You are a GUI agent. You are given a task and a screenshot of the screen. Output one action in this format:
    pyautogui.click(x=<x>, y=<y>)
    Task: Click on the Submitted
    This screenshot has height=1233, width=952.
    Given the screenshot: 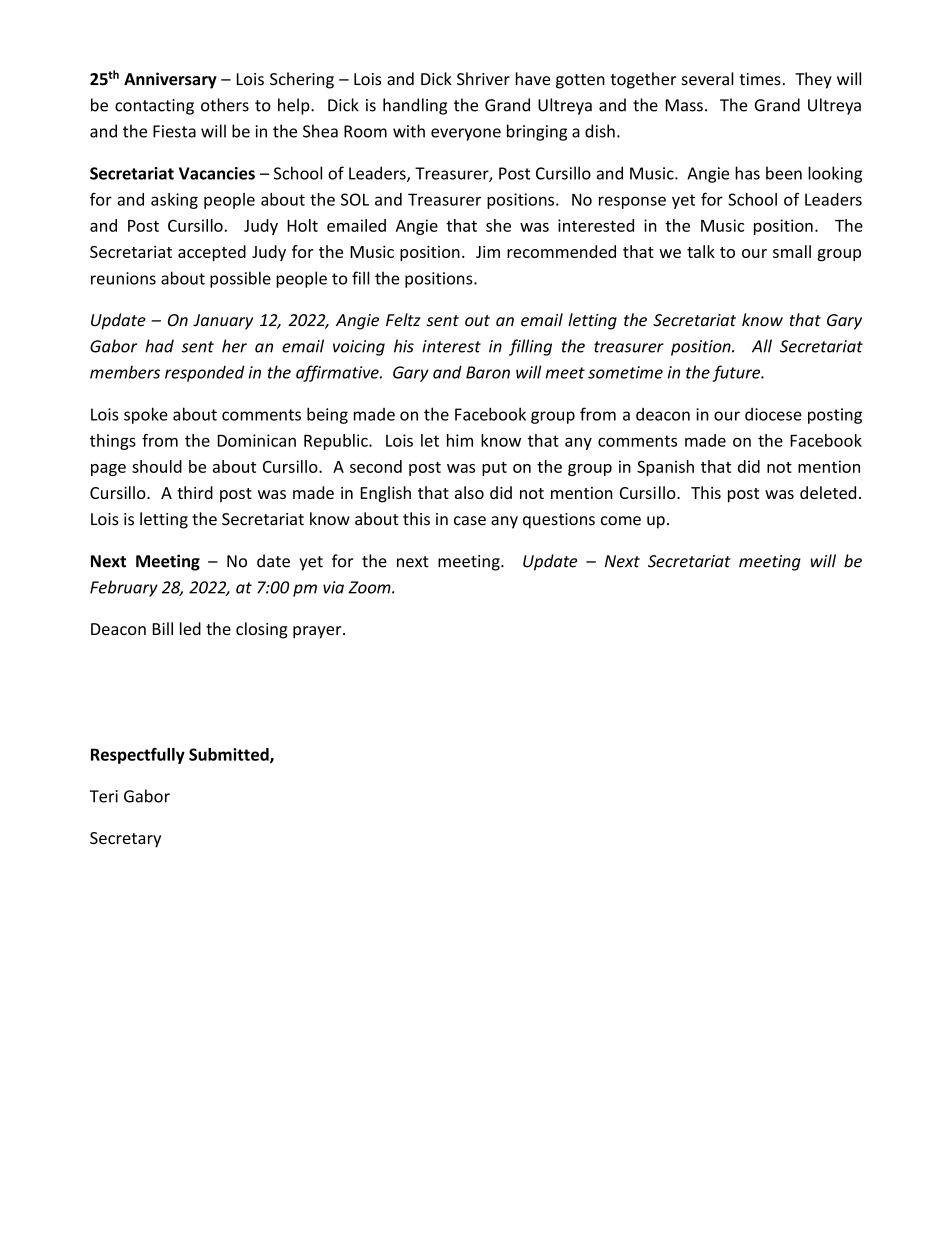 What is the action you would take?
    pyautogui.click(x=230, y=755)
